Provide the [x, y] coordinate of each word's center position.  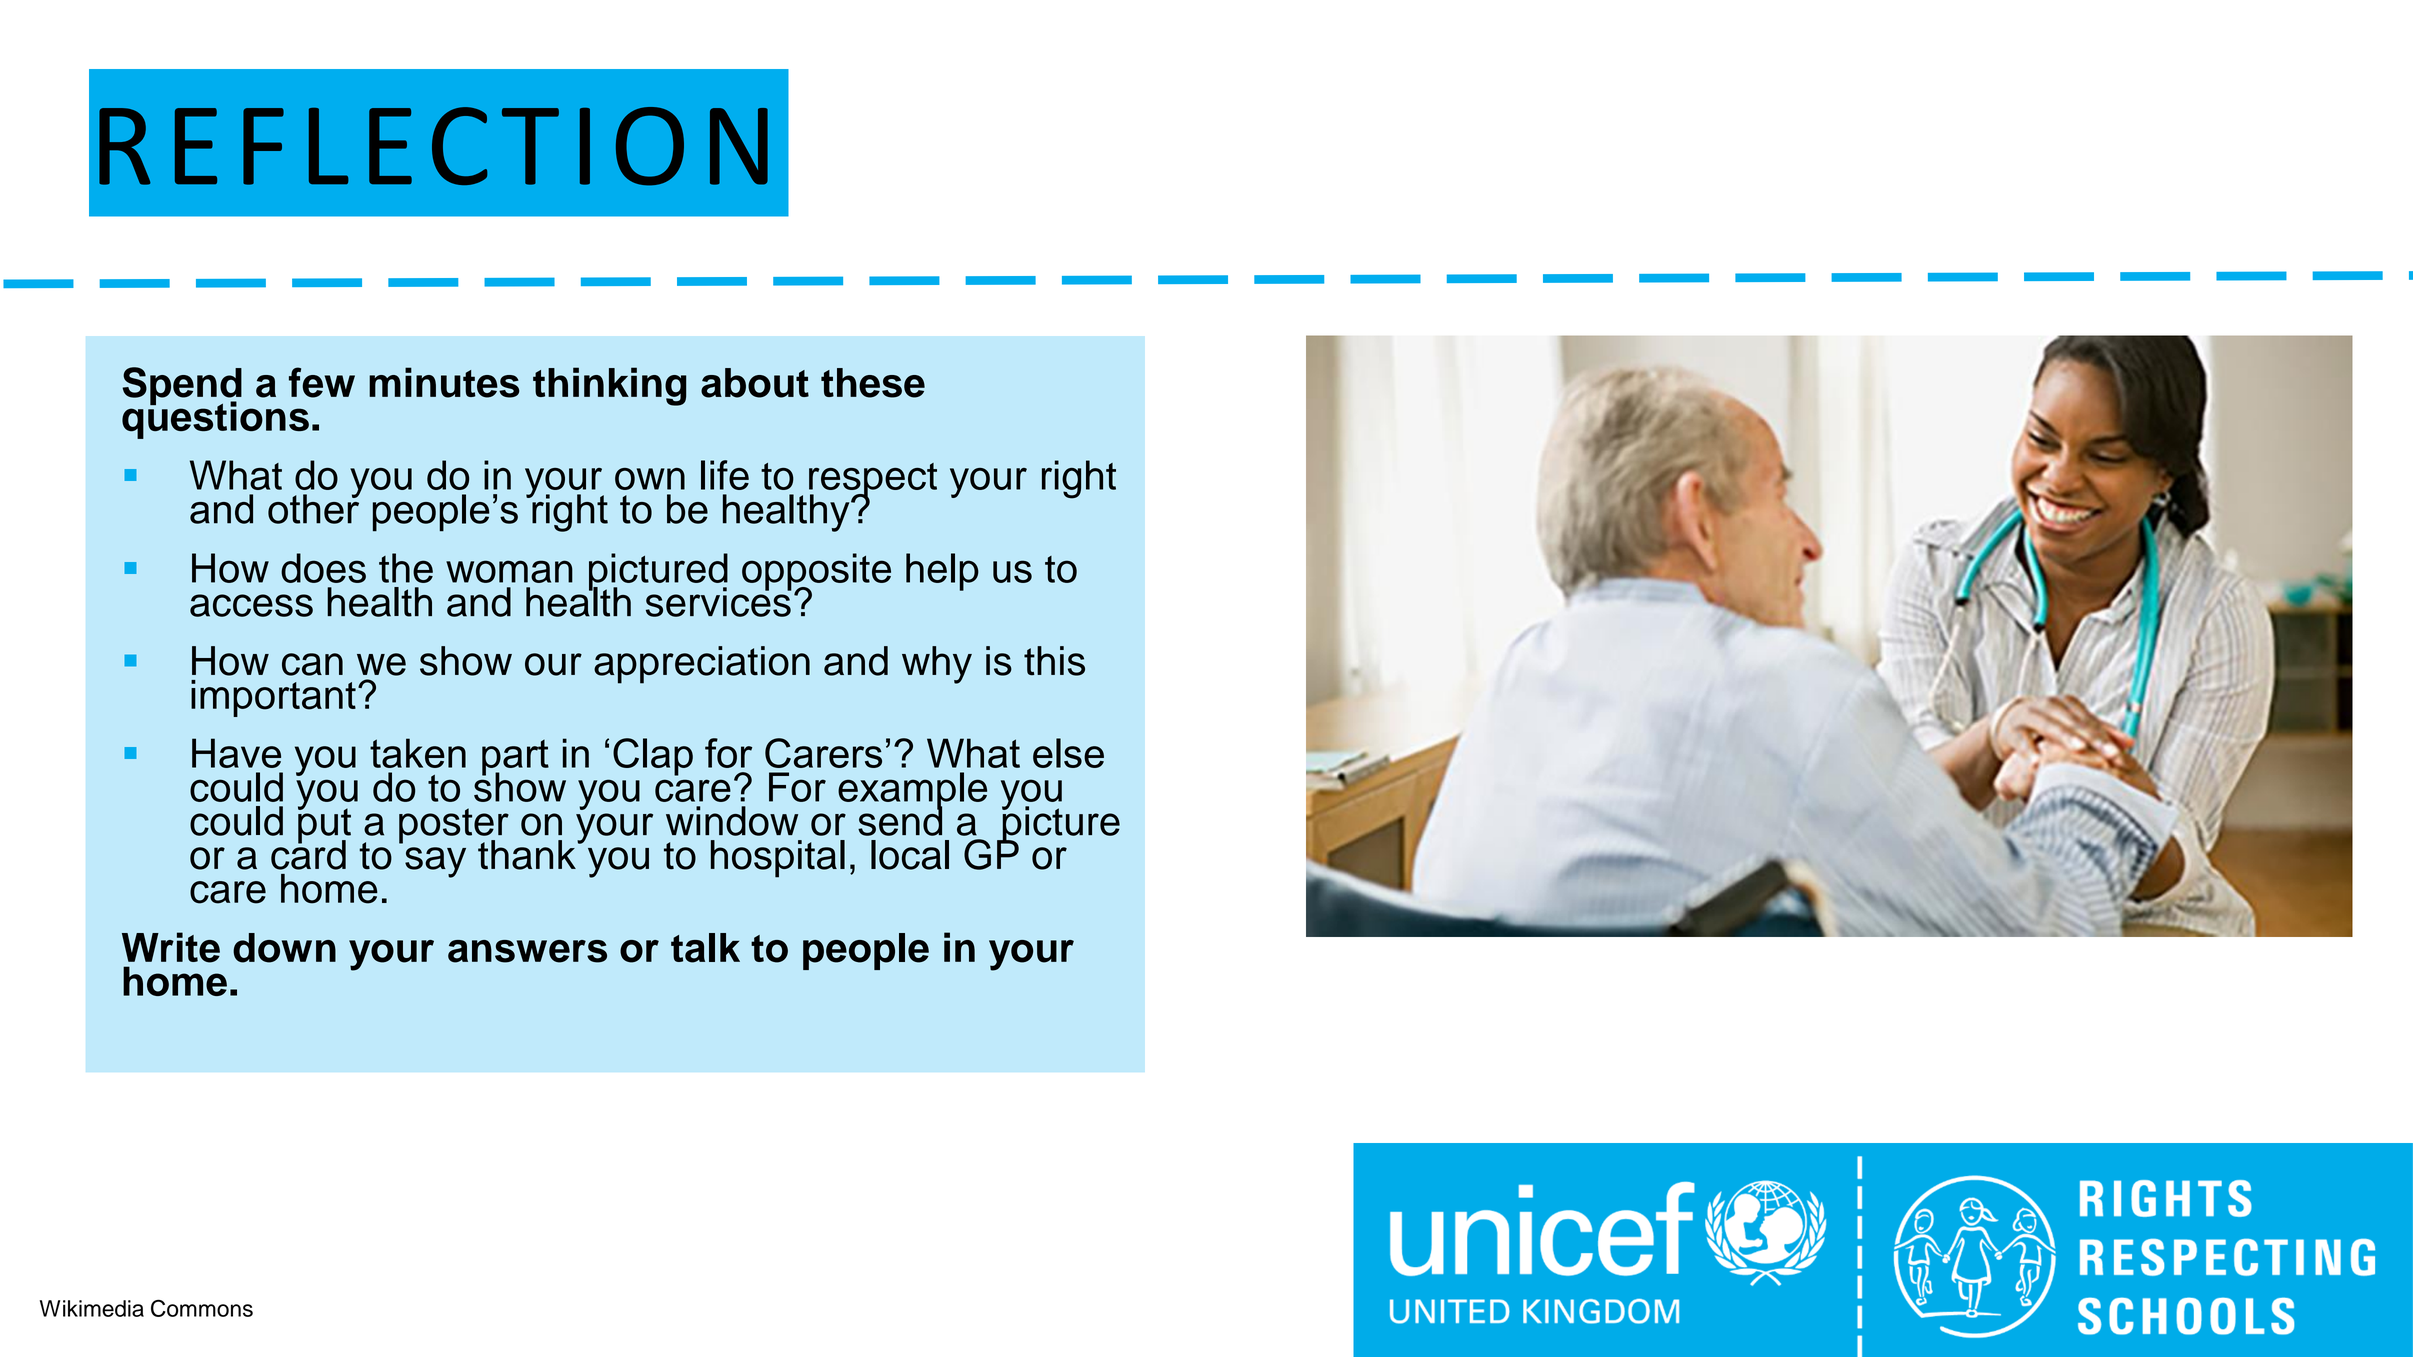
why [937, 665]
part [515, 759]
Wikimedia [92, 1308]
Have [236, 753]
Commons [202, 1308]
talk [705, 948]
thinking [610, 386]
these [873, 383]
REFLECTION [433, 146]
